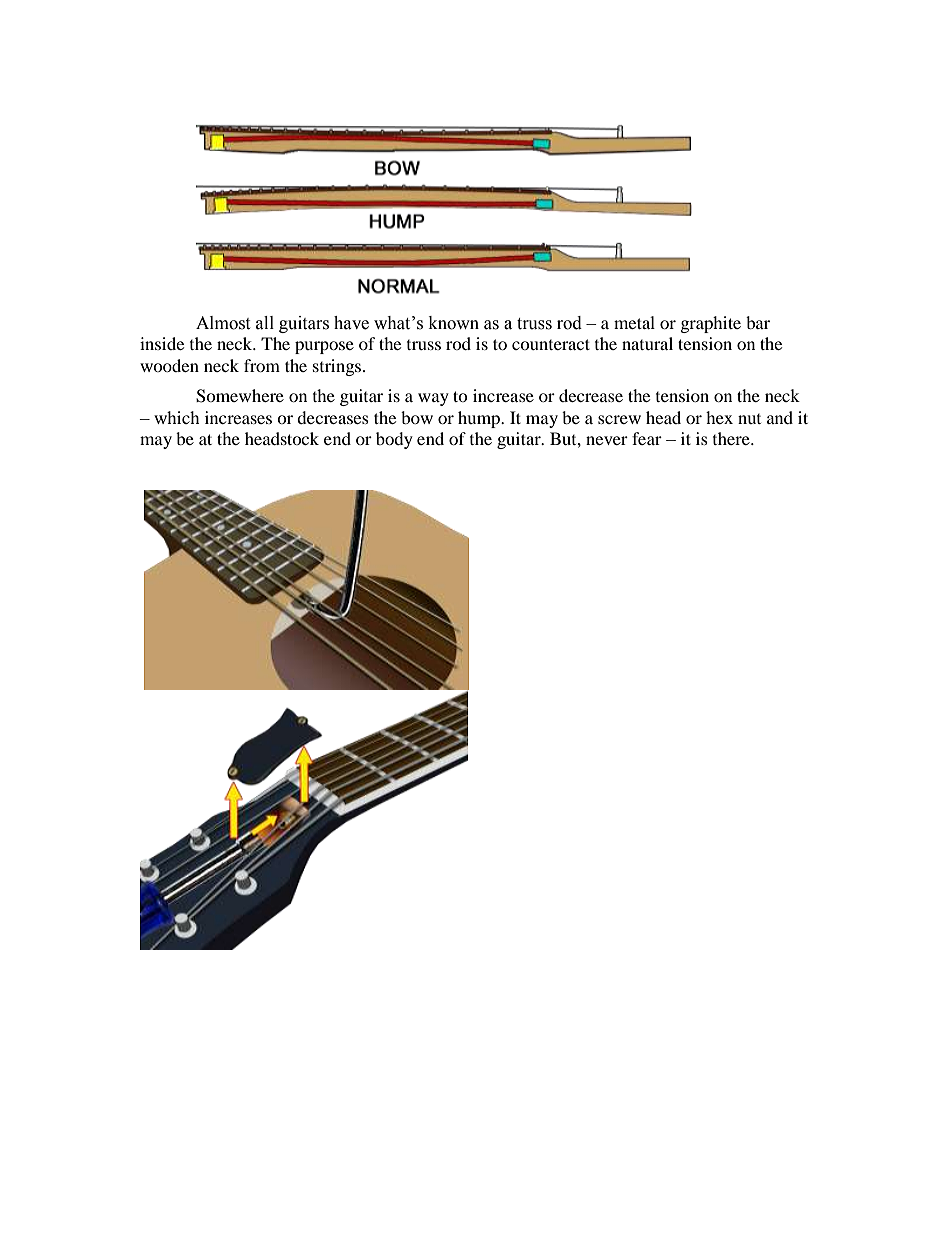  I want to click on body, so click(394, 440).
